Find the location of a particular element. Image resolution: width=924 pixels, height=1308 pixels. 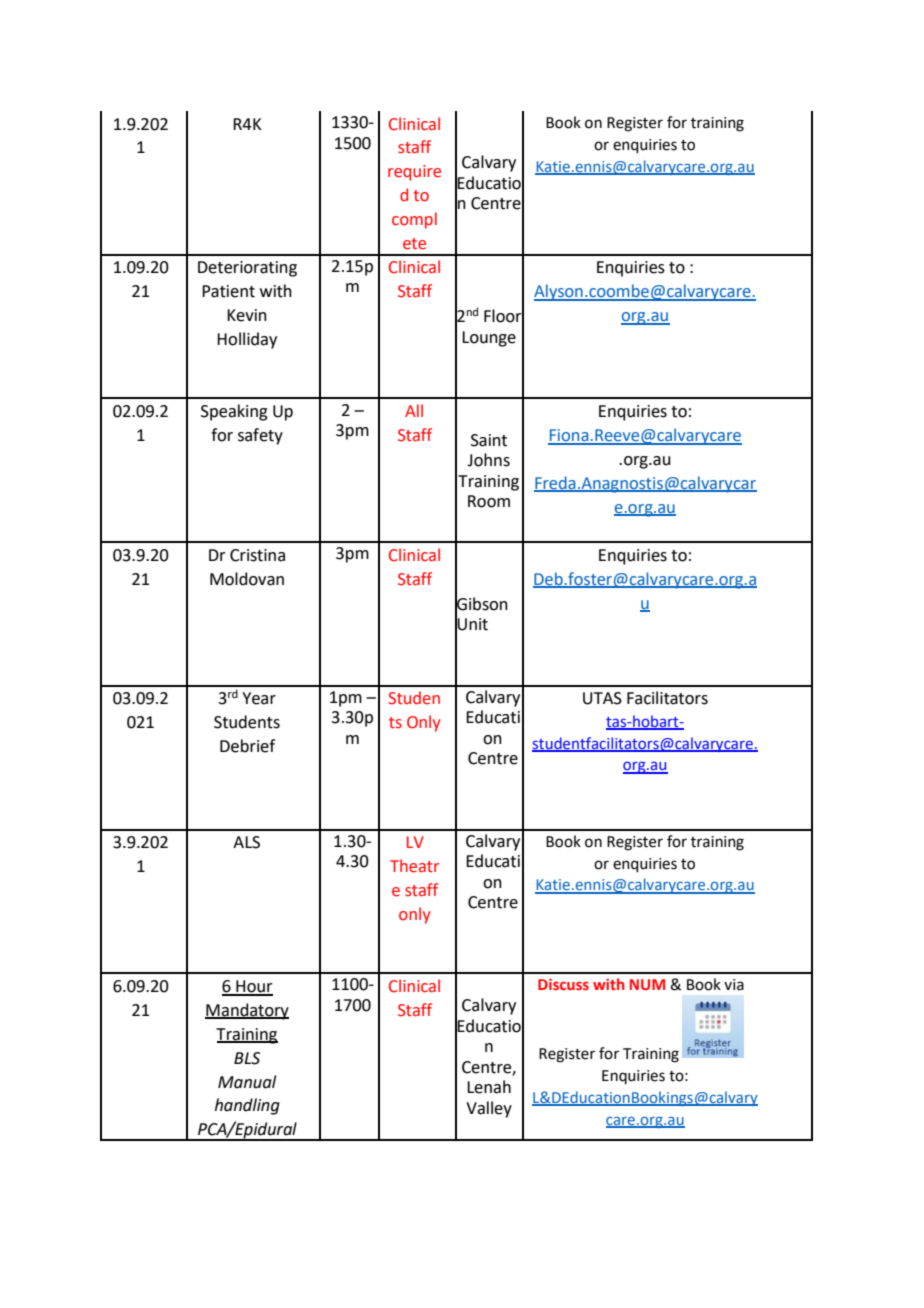

compl is located at coordinates (414, 220).
